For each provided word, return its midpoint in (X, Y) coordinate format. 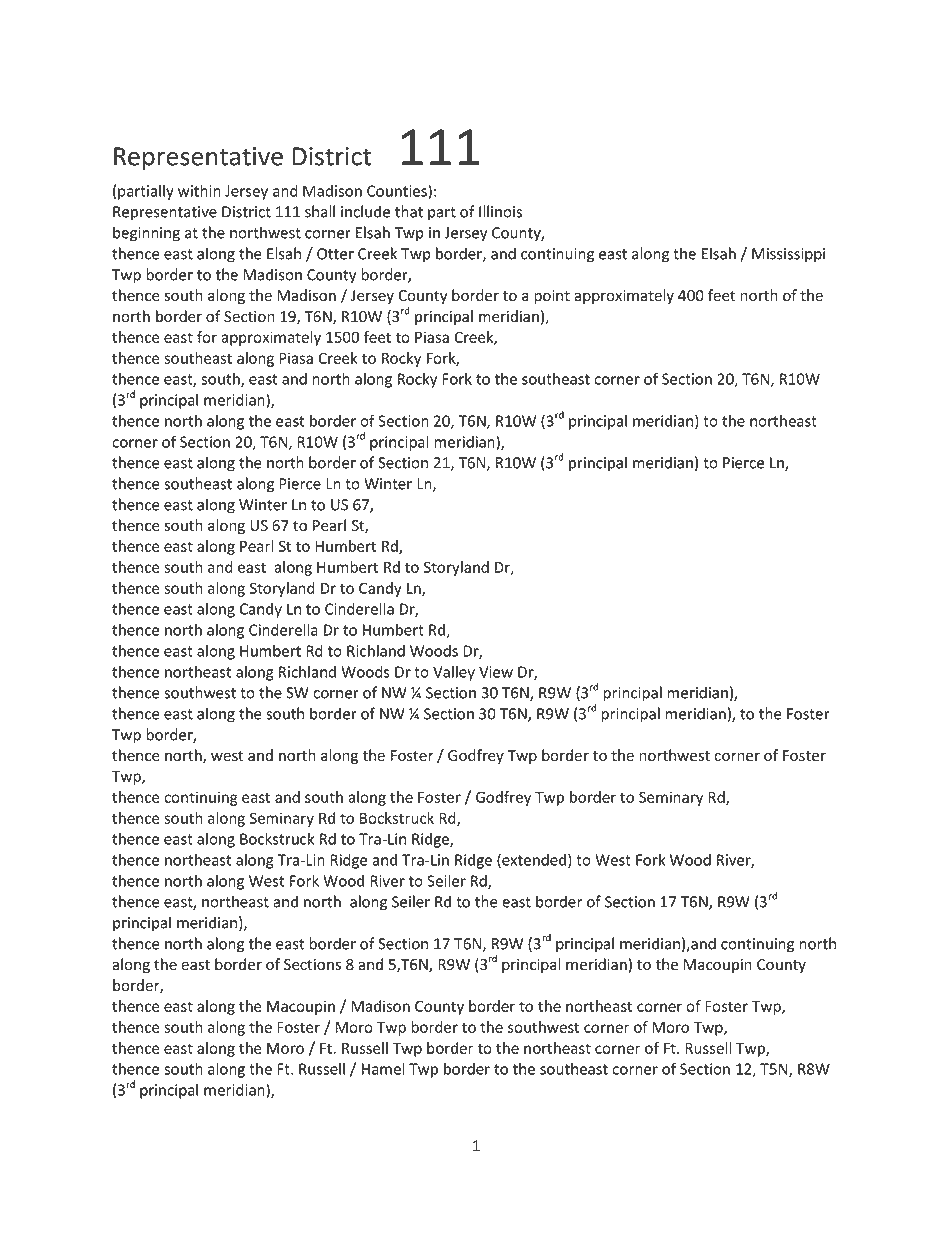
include (365, 211)
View (496, 672)
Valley (454, 673)
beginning (146, 234)
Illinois (500, 211)
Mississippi (788, 255)
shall (320, 211)
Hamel (383, 1068)
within (199, 190)
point (552, 297)
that (409, 211)
